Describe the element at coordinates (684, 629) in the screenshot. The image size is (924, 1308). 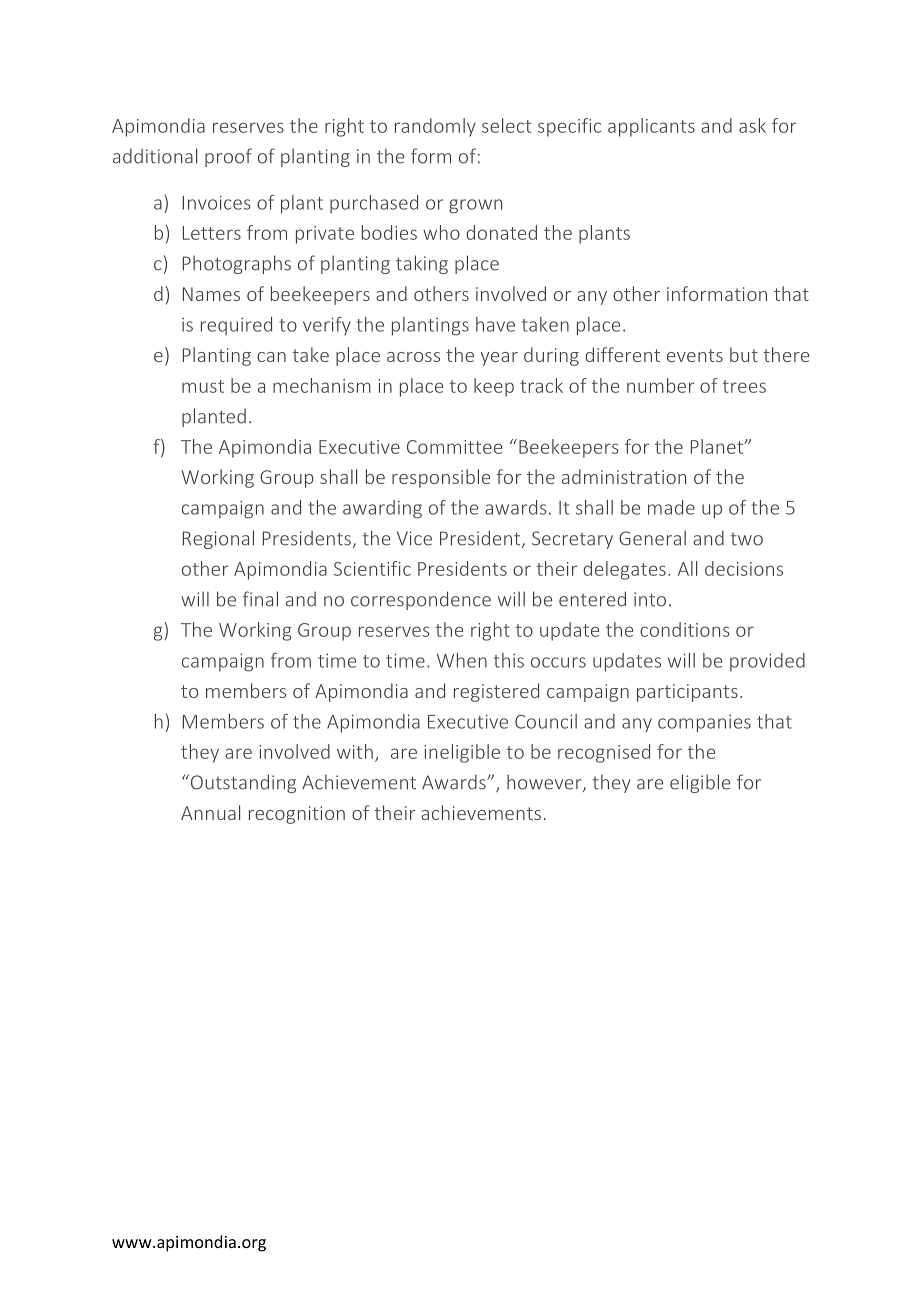
I see `conditions` at that location.
